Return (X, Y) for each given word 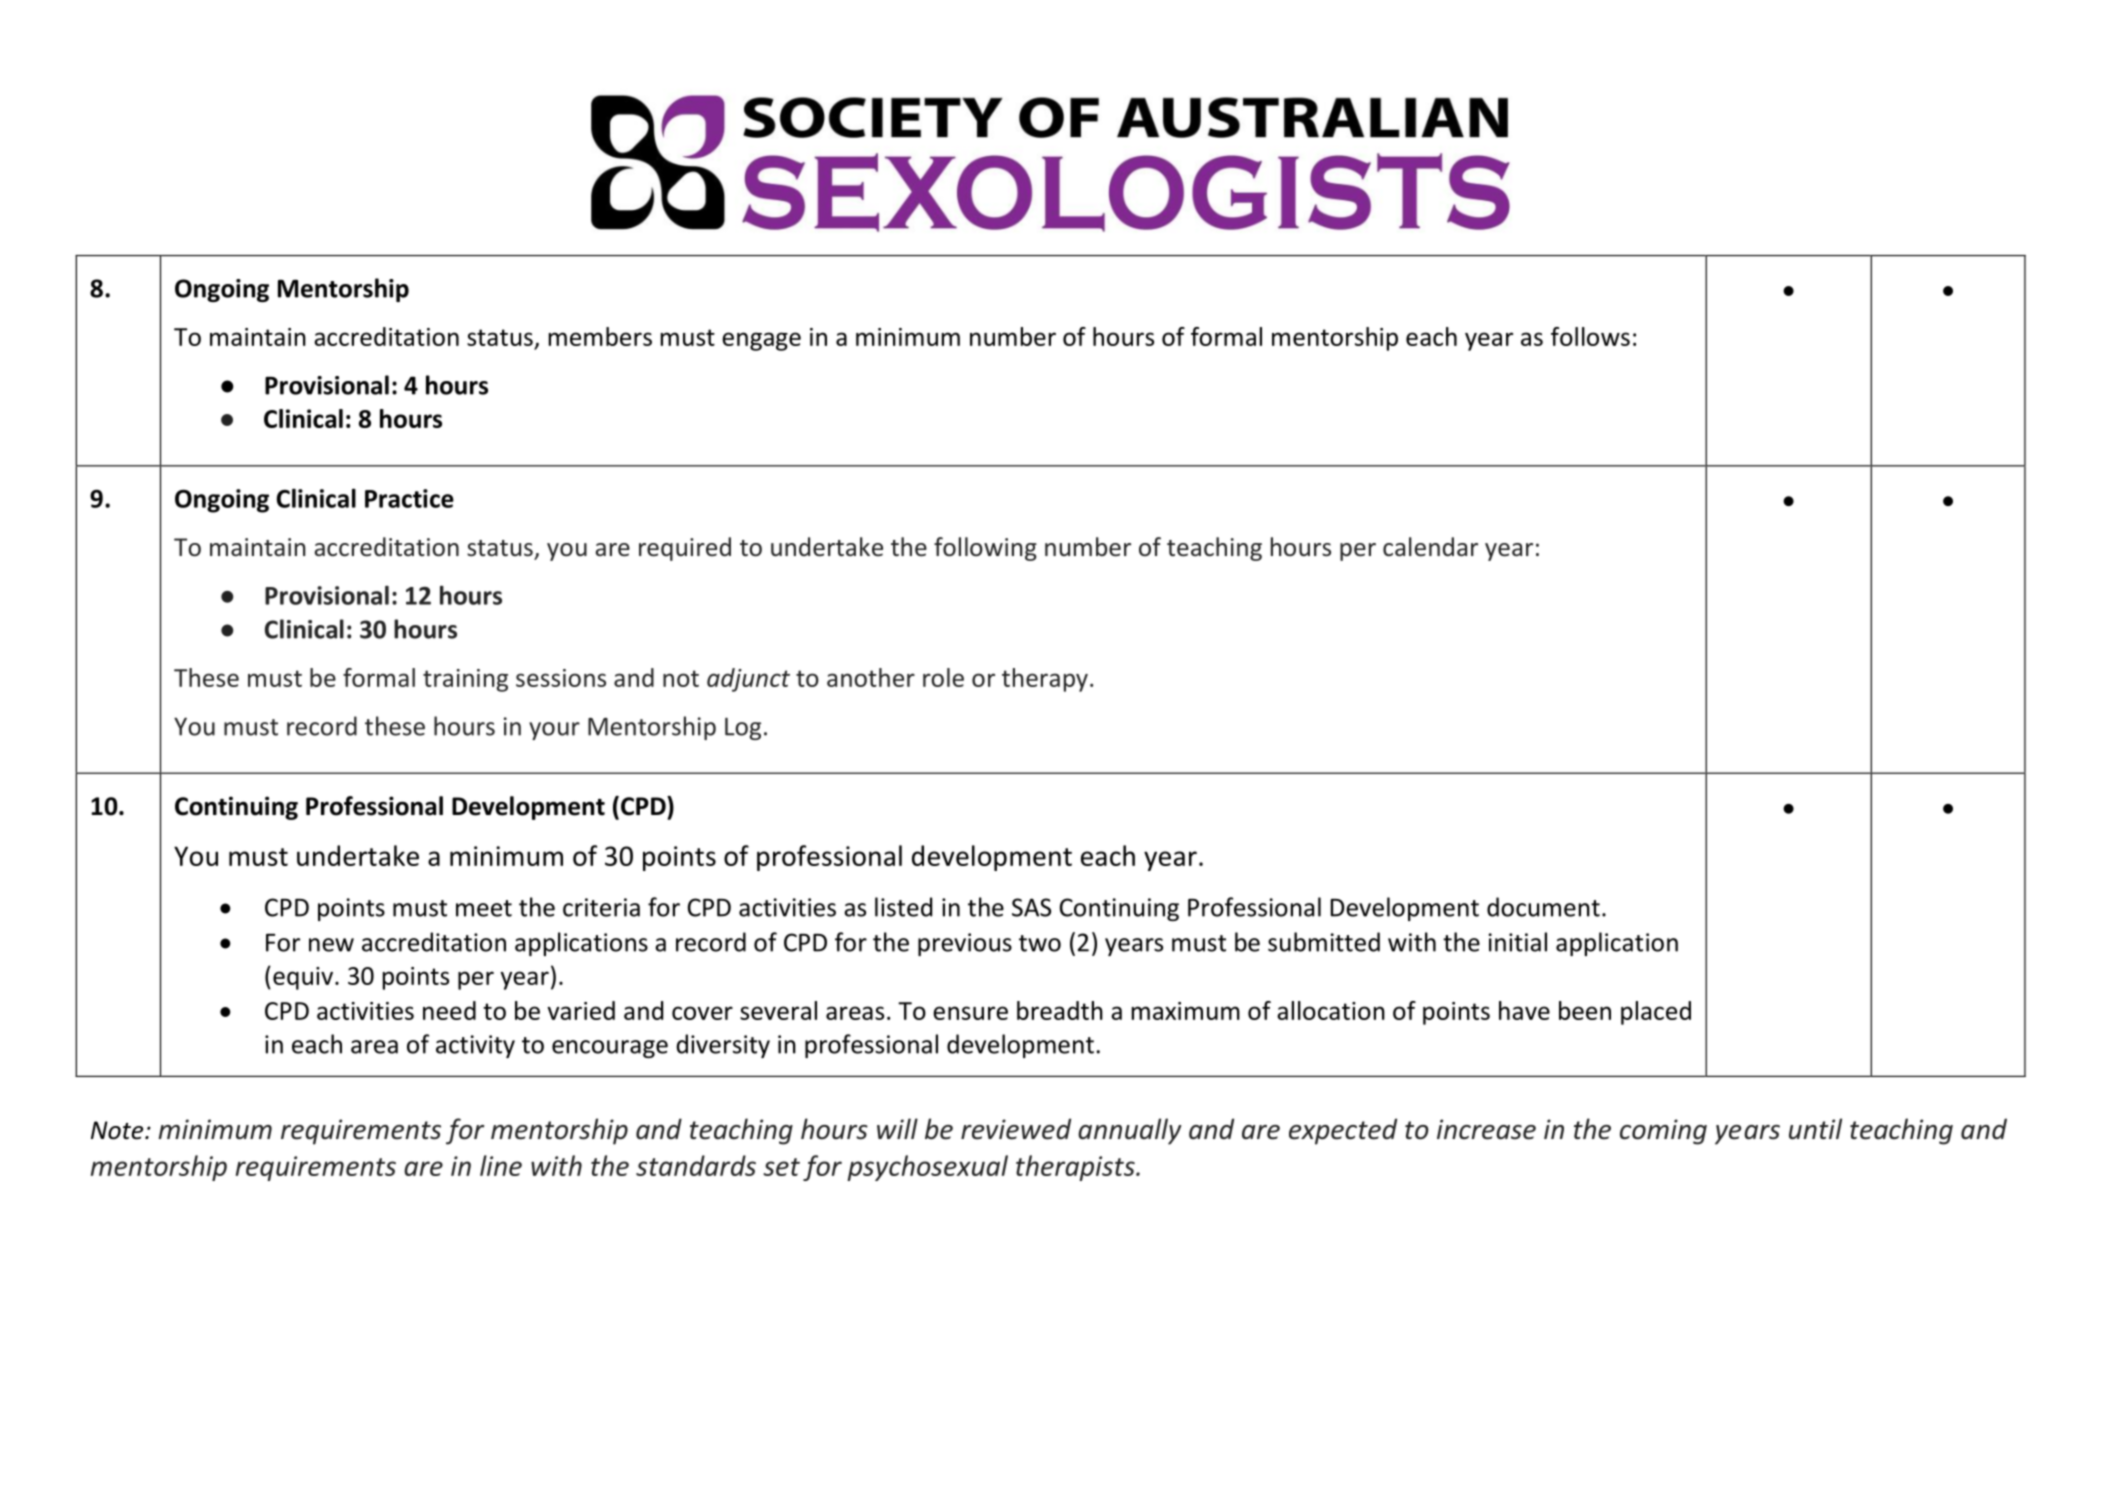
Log (743, 728)
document (1543, 907)
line (501, 1165)
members (600, 336)
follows (1590, 336)
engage (761, 341)
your (554, 731)
